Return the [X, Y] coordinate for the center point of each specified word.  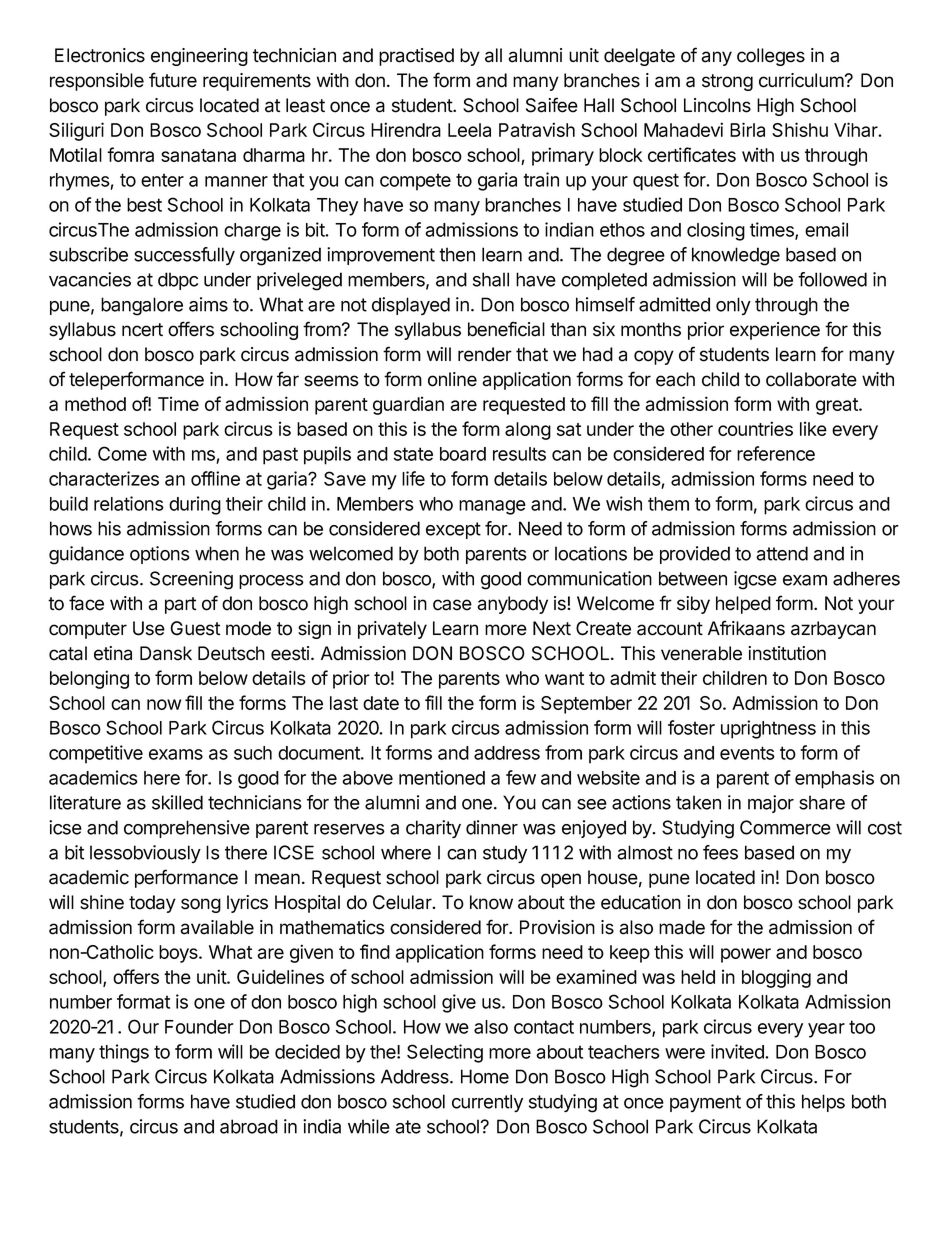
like [813, 428]
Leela [469, 130]
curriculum [801, 80]
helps [823, 1103]
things [124, 1053]
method [95, 404]
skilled [177, 802]
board [463, 454]
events [747, 753]
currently [487, 1103]
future [173, 80]
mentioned [442, 777]
